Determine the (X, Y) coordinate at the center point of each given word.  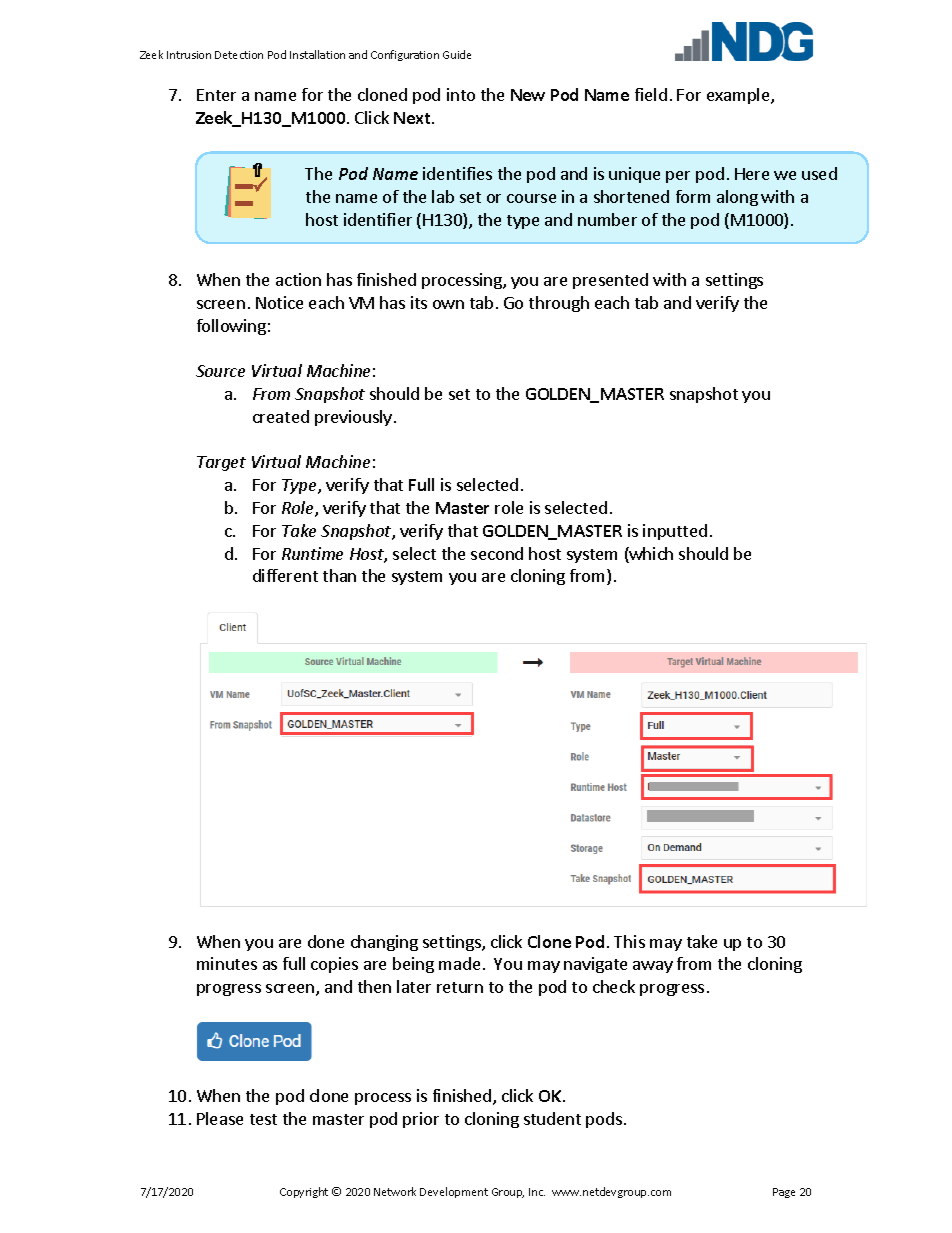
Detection (239, 55)
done (326, 941)
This (629, 941)
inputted (675, 532)
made (459, 963)
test (263, 1119)
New (528, 95)
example (739, 96)
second (497, 553)
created (281, 416)
